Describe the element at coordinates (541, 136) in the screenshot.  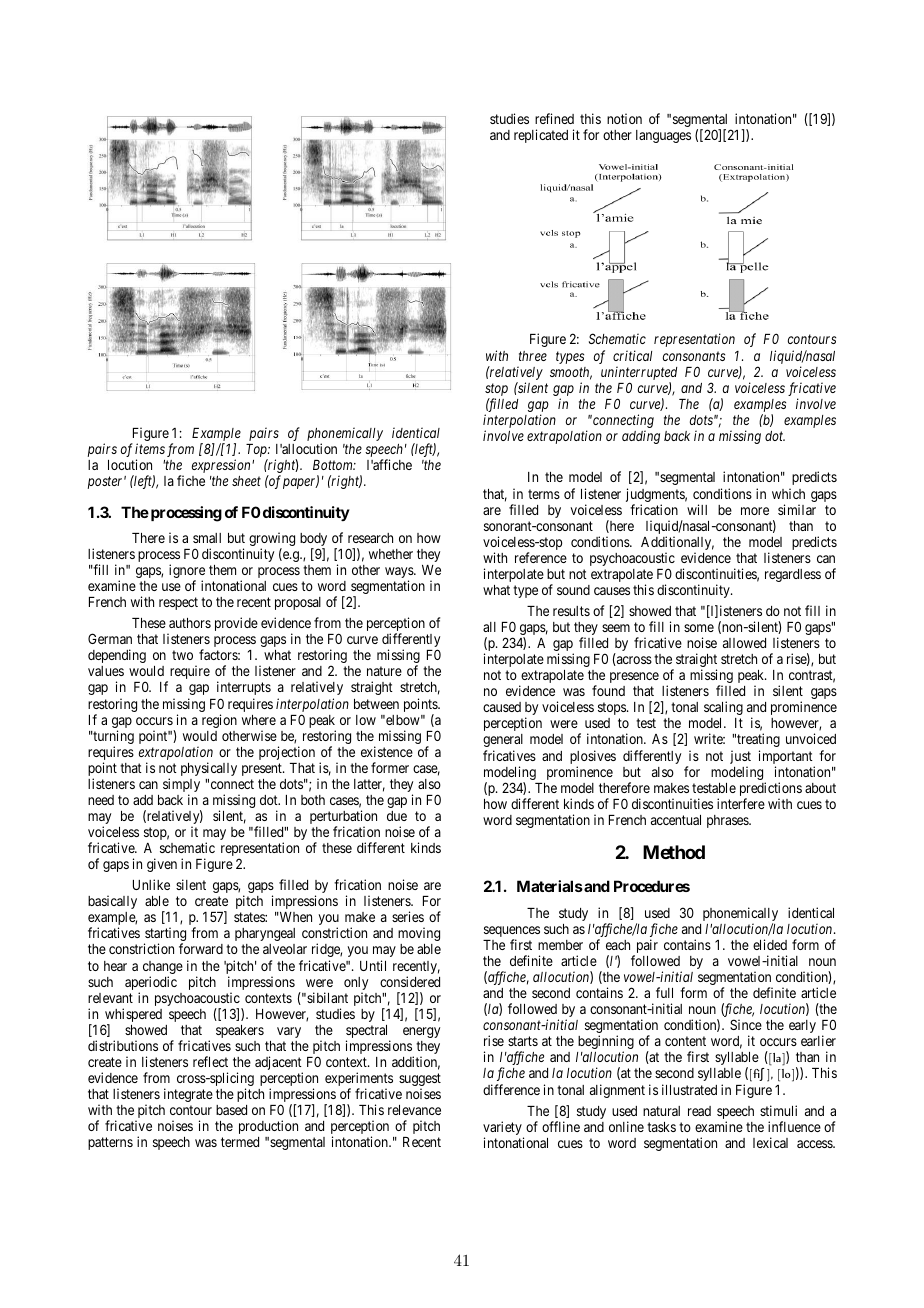
I see `replicated` at that location.
